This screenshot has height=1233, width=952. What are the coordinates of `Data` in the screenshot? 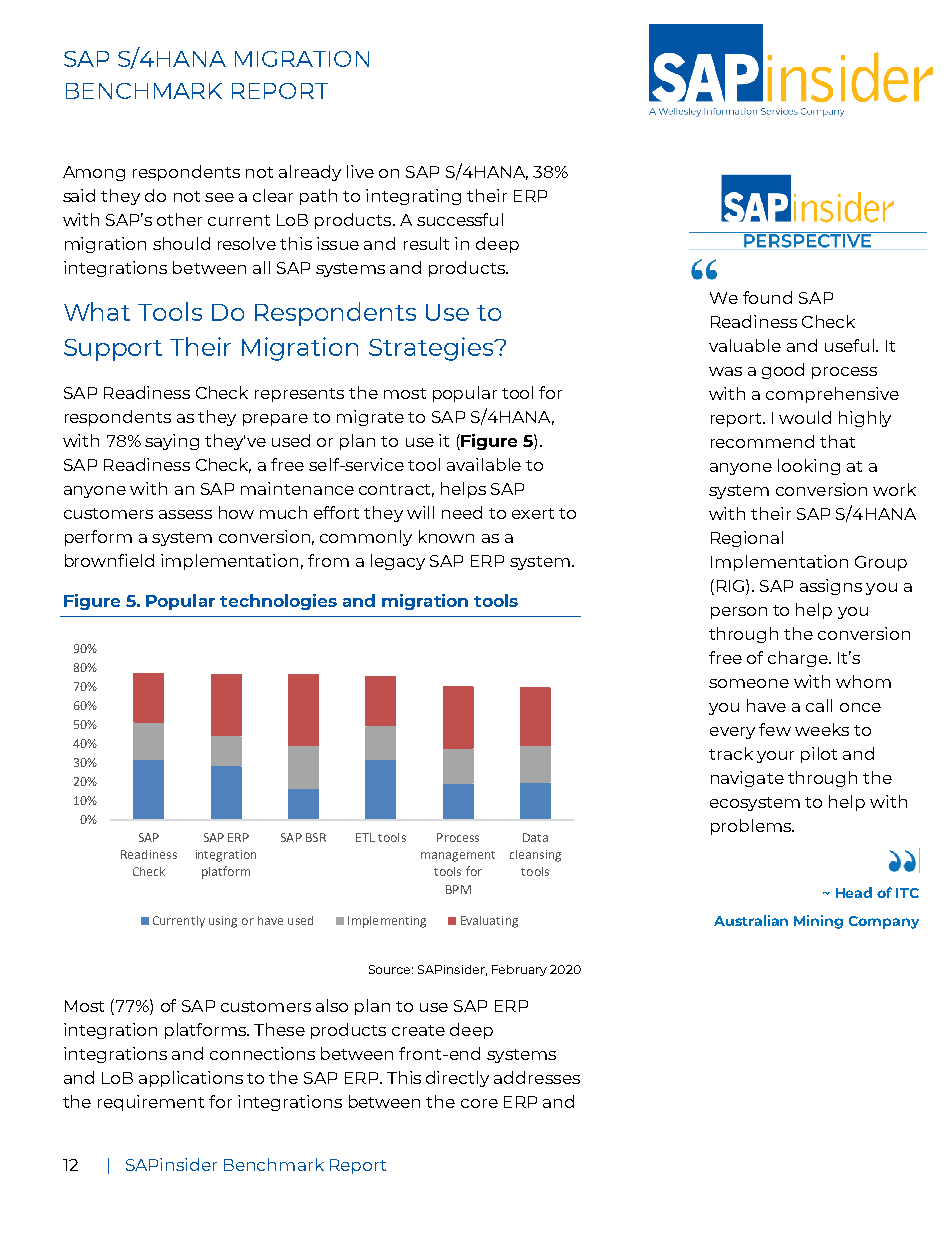 It's located at (535, 837).
